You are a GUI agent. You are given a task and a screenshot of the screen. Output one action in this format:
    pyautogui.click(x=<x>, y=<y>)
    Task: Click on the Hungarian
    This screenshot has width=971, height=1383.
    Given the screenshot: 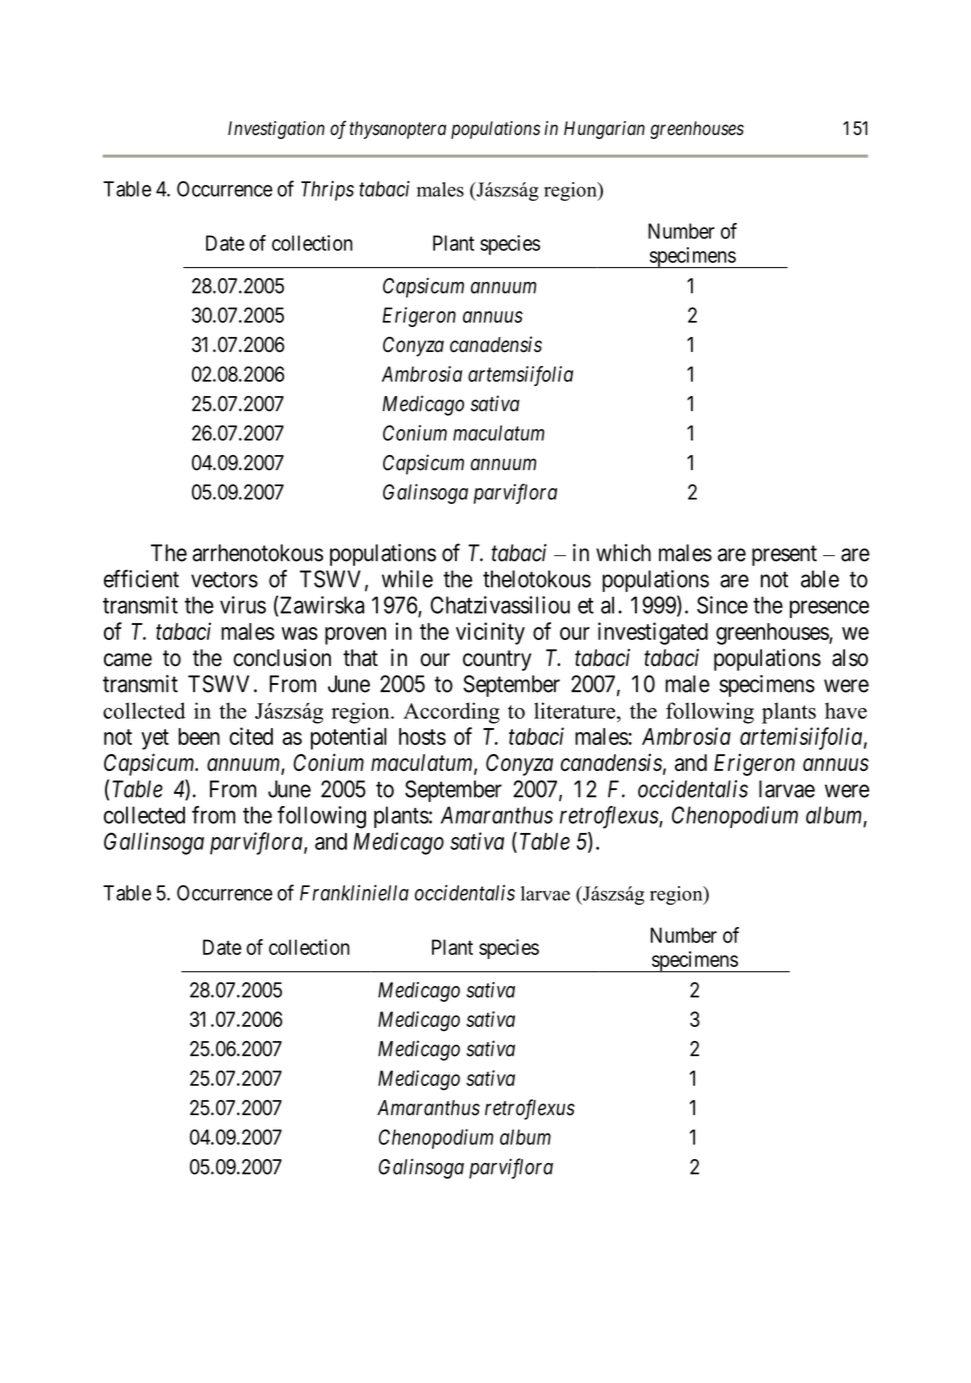 What is the action you would take?
    pyautogui.click(x=604, y=130)
